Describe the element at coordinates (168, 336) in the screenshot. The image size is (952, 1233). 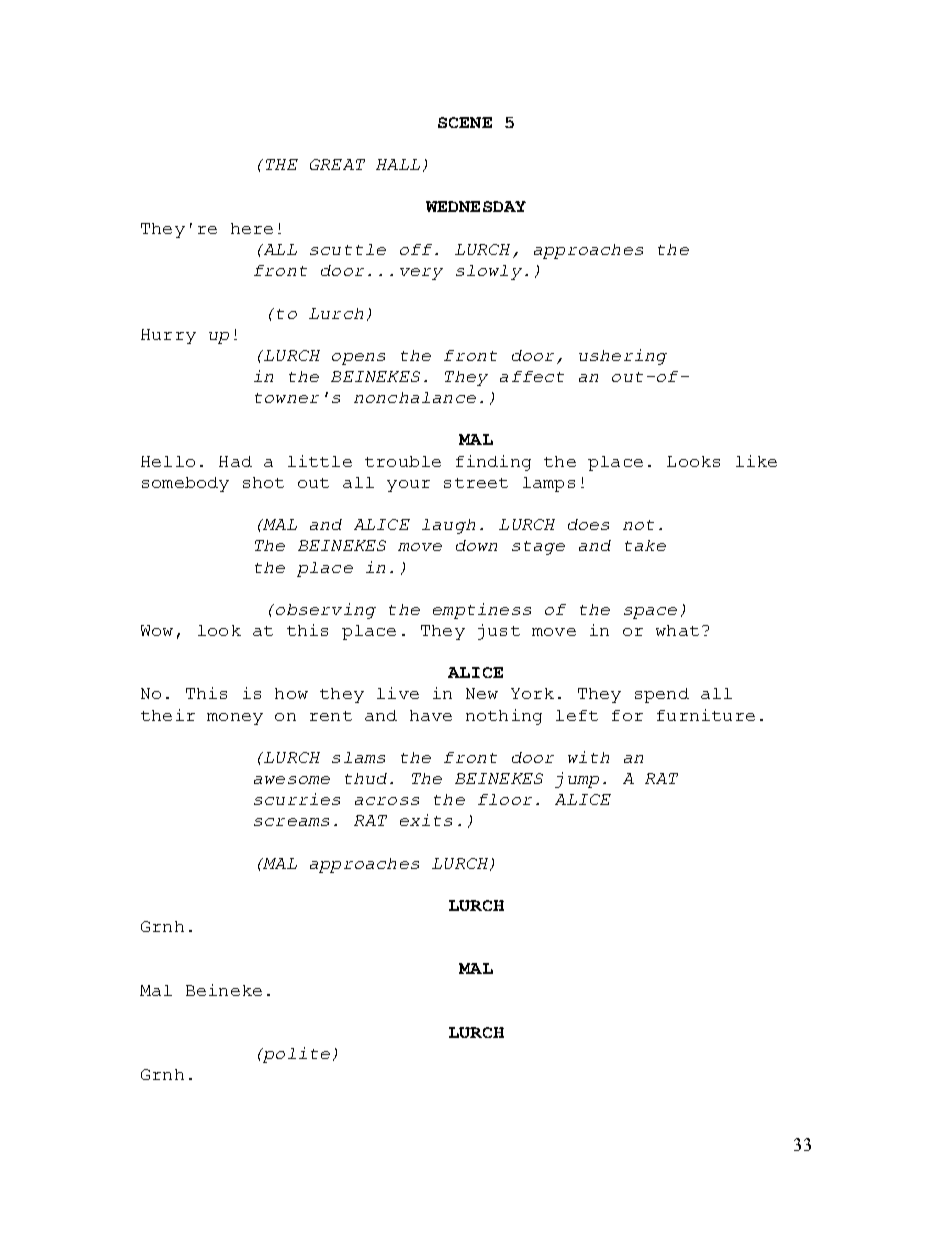
I see `Hurry` at that location.
